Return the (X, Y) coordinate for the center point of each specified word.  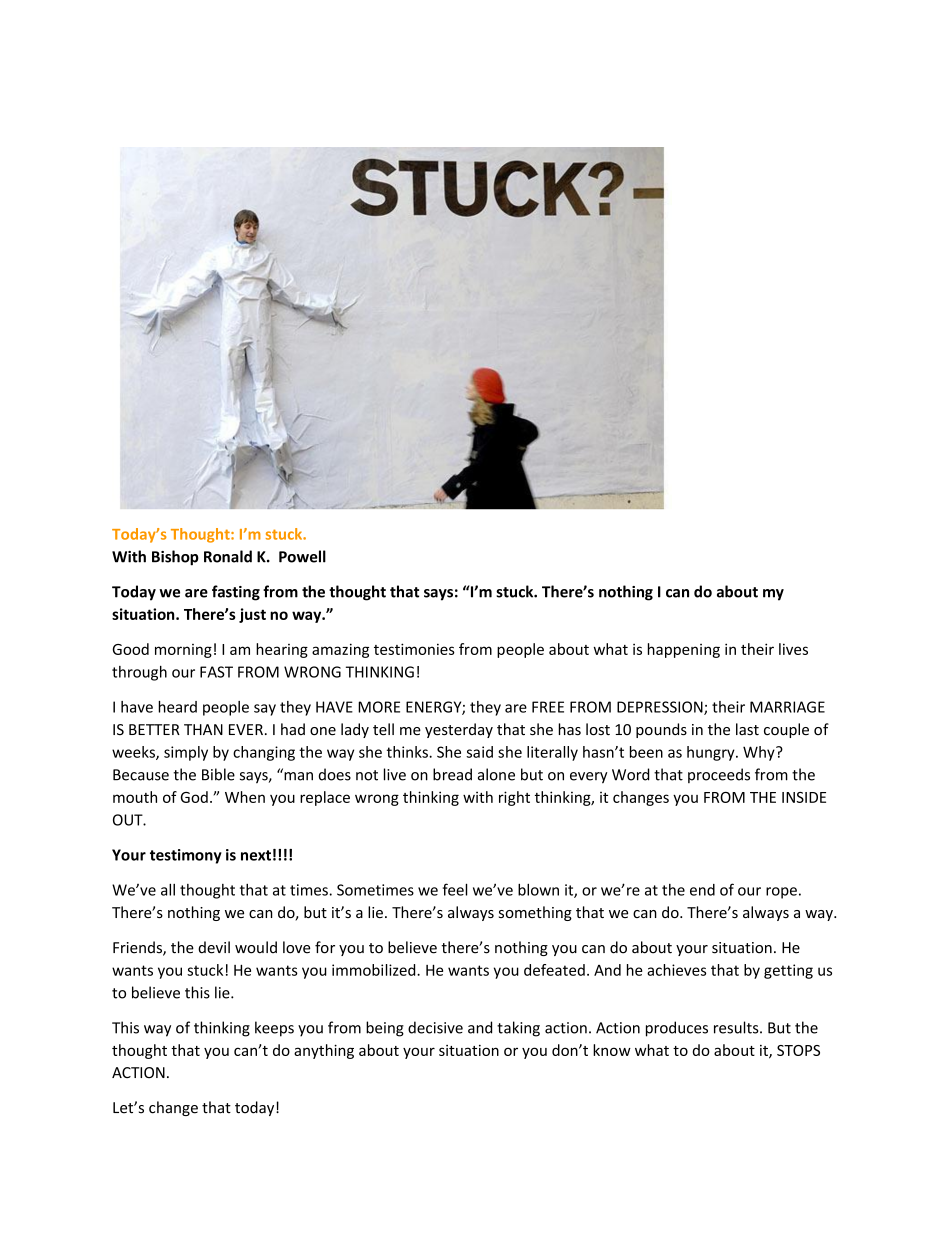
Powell (302, 556)
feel (455, 889)
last (747, 729)
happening (684, 650)
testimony (186, 856)
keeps (274, 1029)
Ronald (228, 556)
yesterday (459, 730)
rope (781, 893)
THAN (203, 729)
